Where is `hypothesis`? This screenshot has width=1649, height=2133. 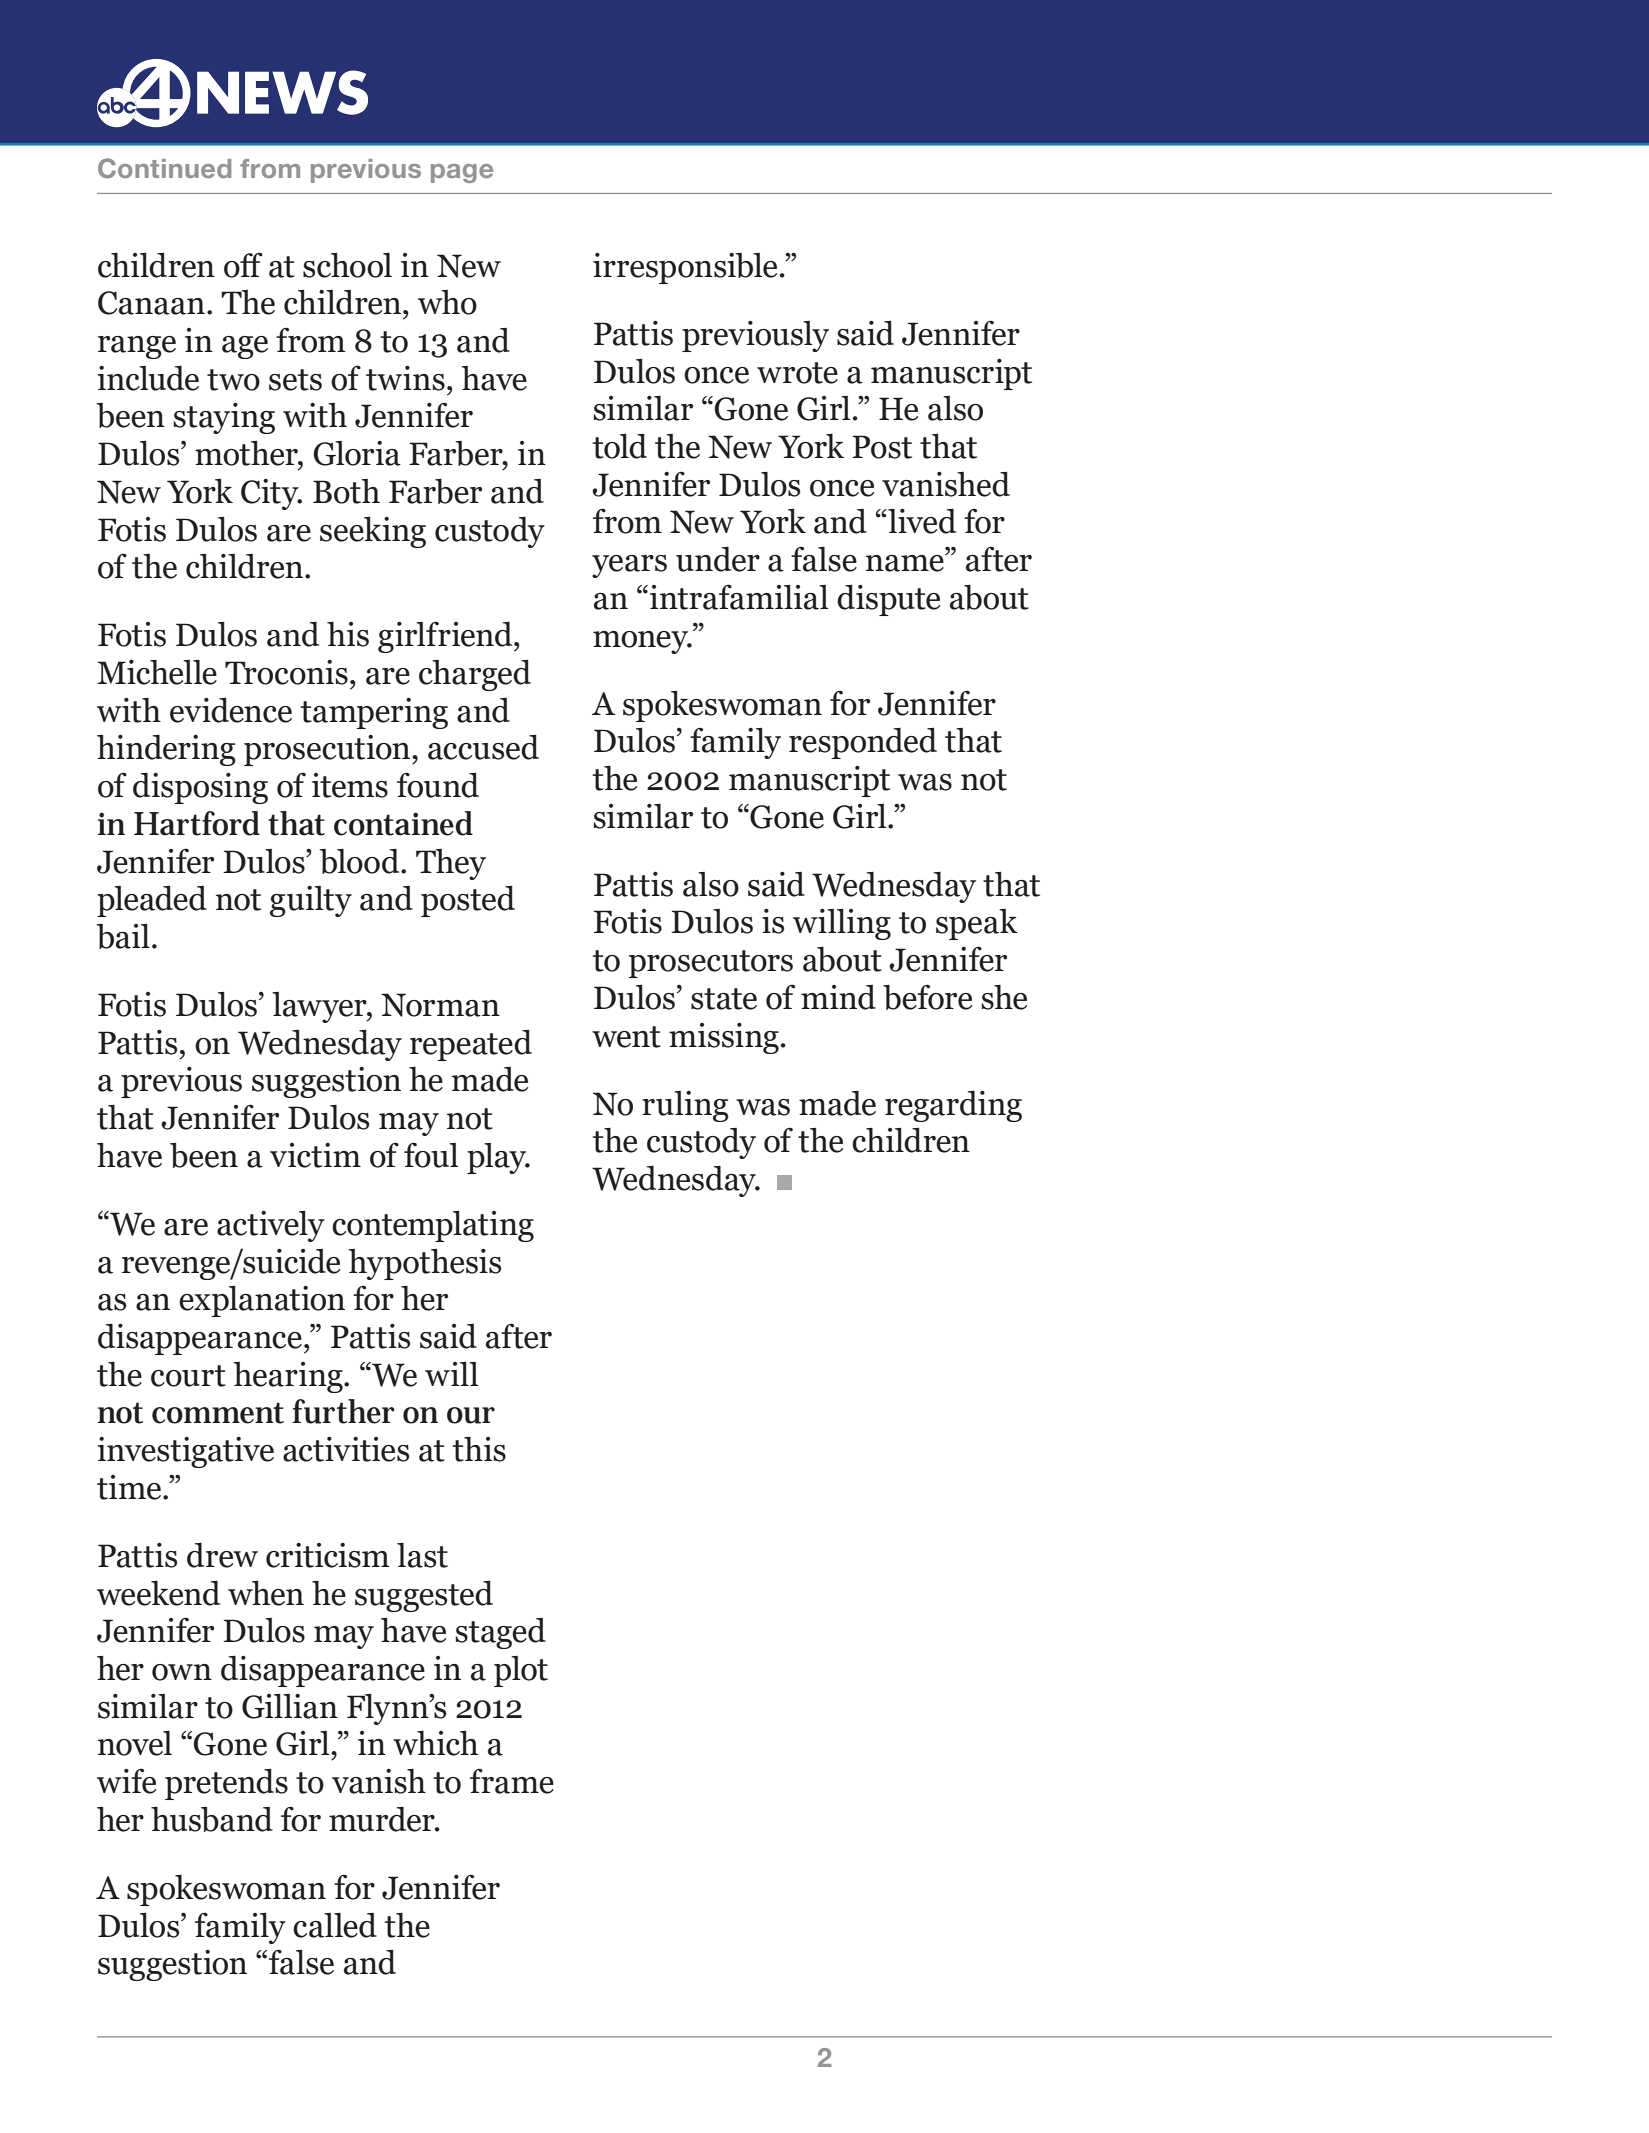 hypothesis is located at coordinates (424, 1264).
